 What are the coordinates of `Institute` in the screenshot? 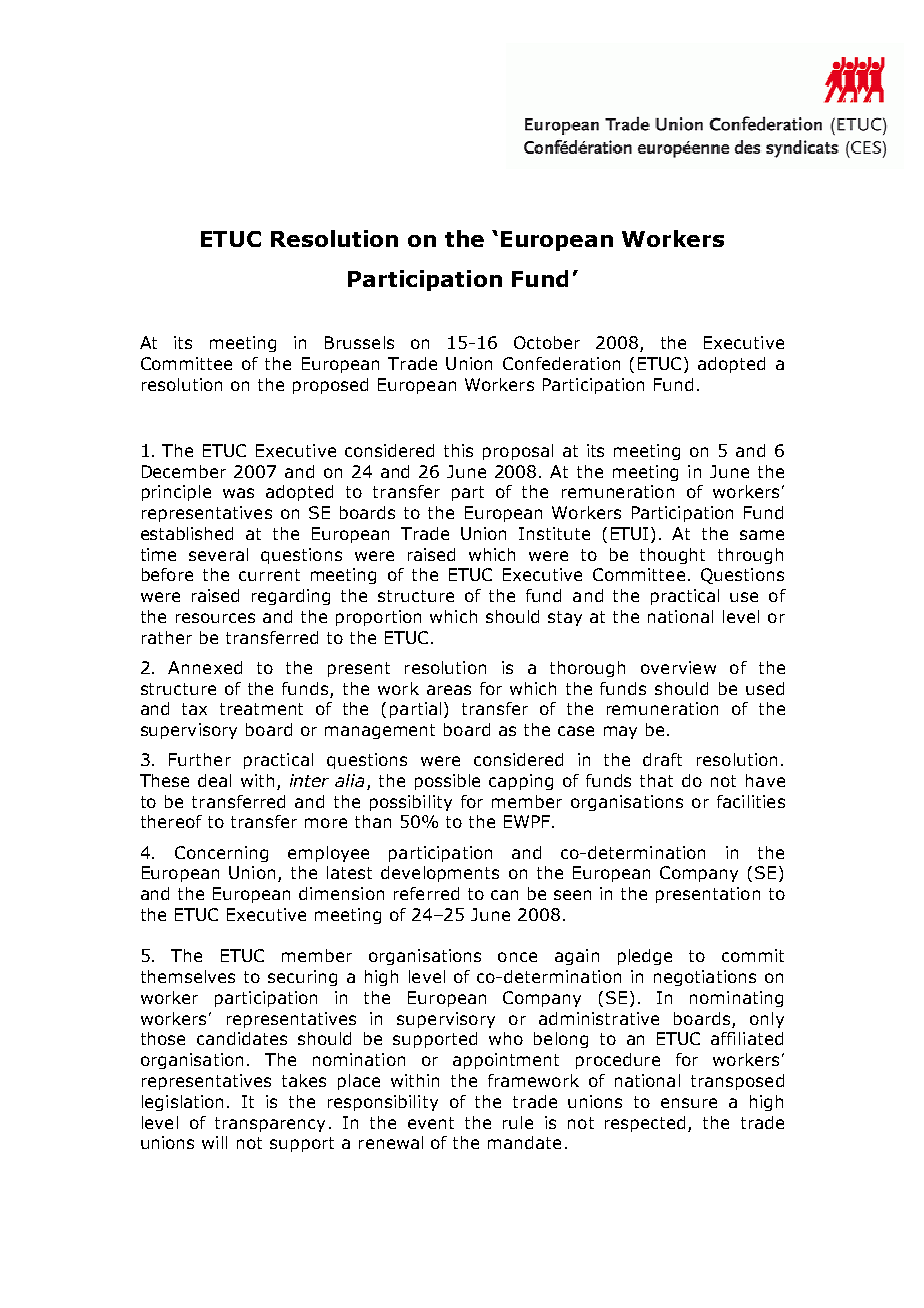 It's located at (554, 533).
